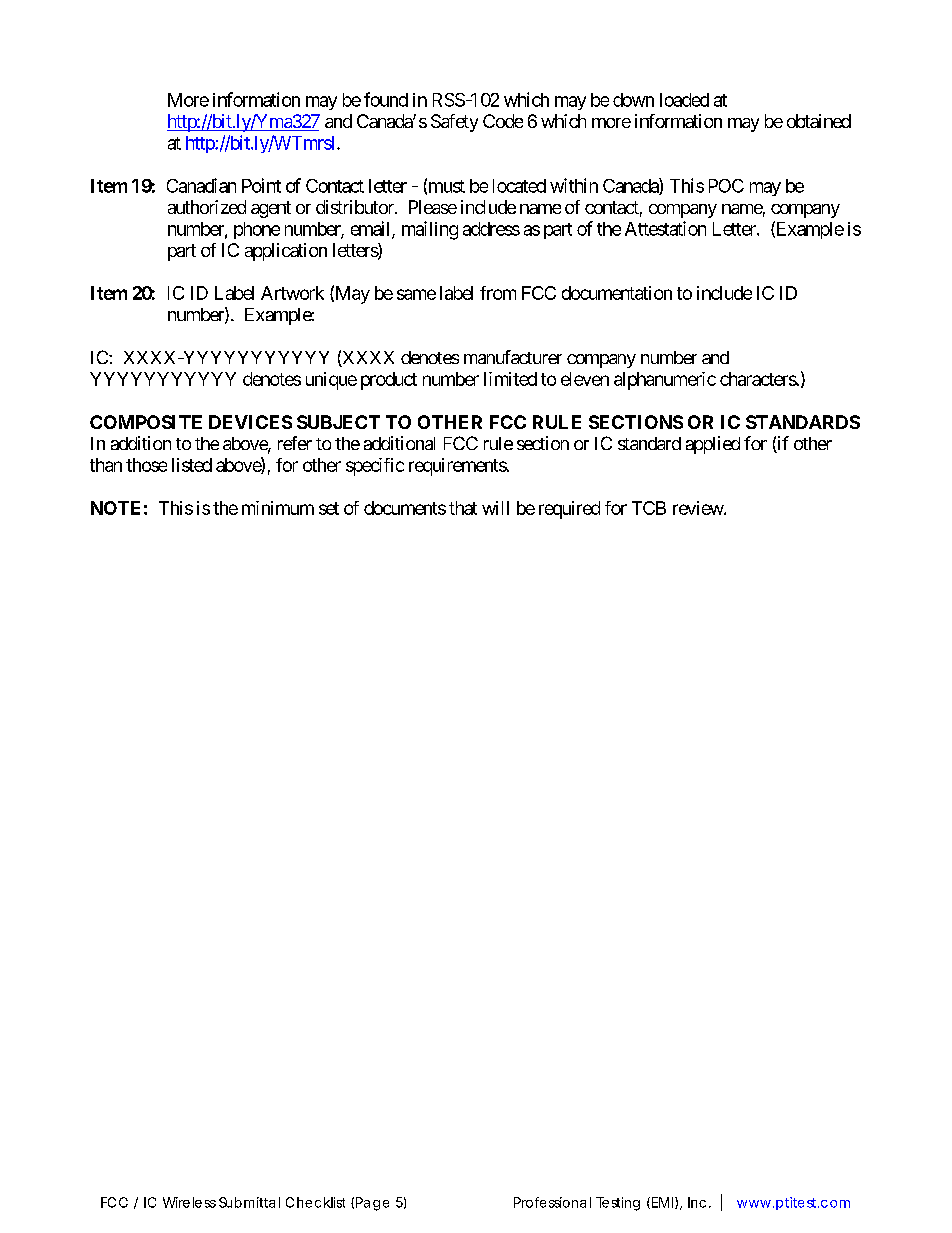 The height and width of the document is (1233, 952). What do you see at coordinates (569, 510) in the document?
I see `required` at bounding box center [569, 510].
